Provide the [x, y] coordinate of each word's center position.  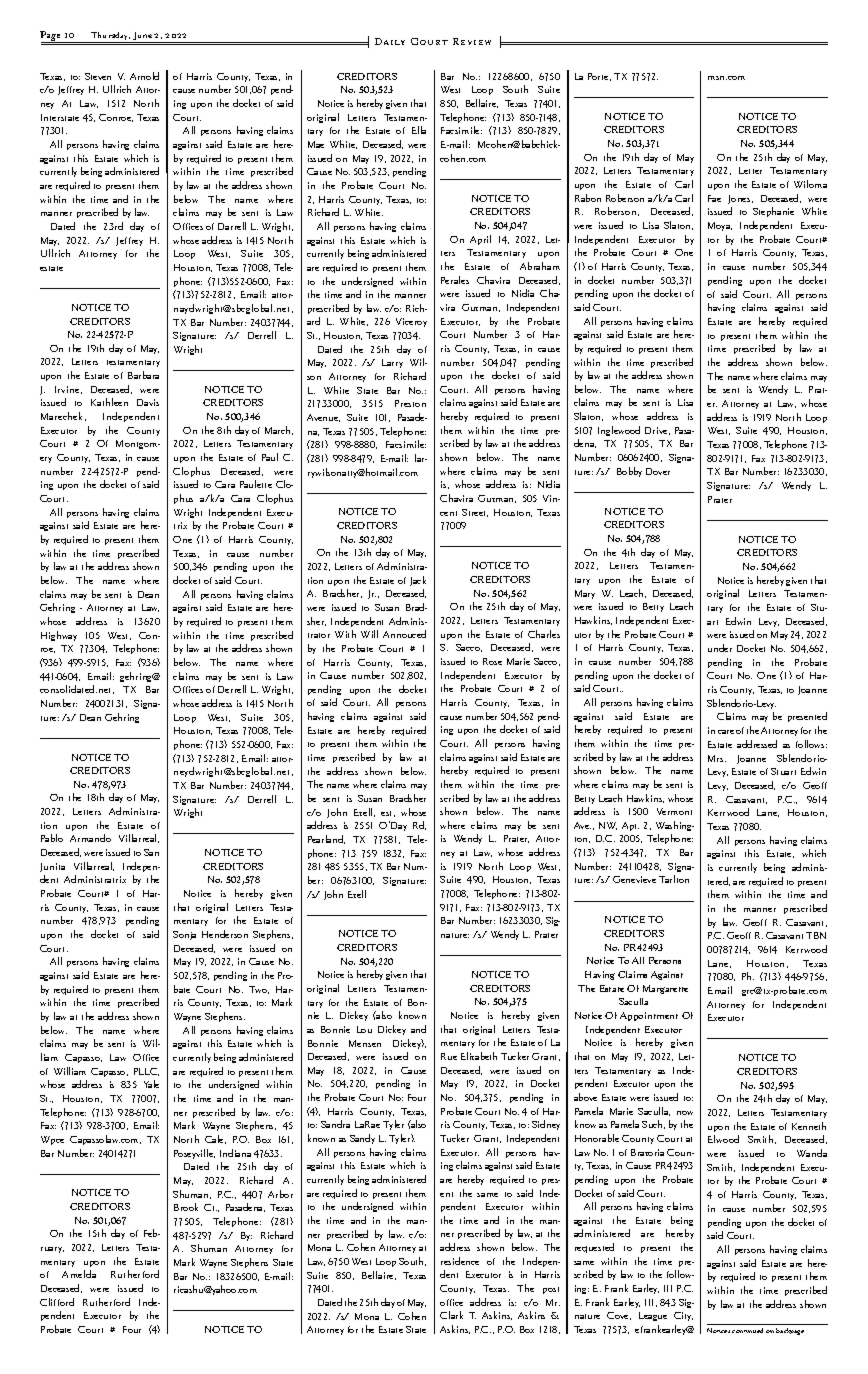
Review [472, 41]
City [683, 1316]
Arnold [144, 76]
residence [460, 1261]
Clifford [57, 1302]
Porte [599, 77]
